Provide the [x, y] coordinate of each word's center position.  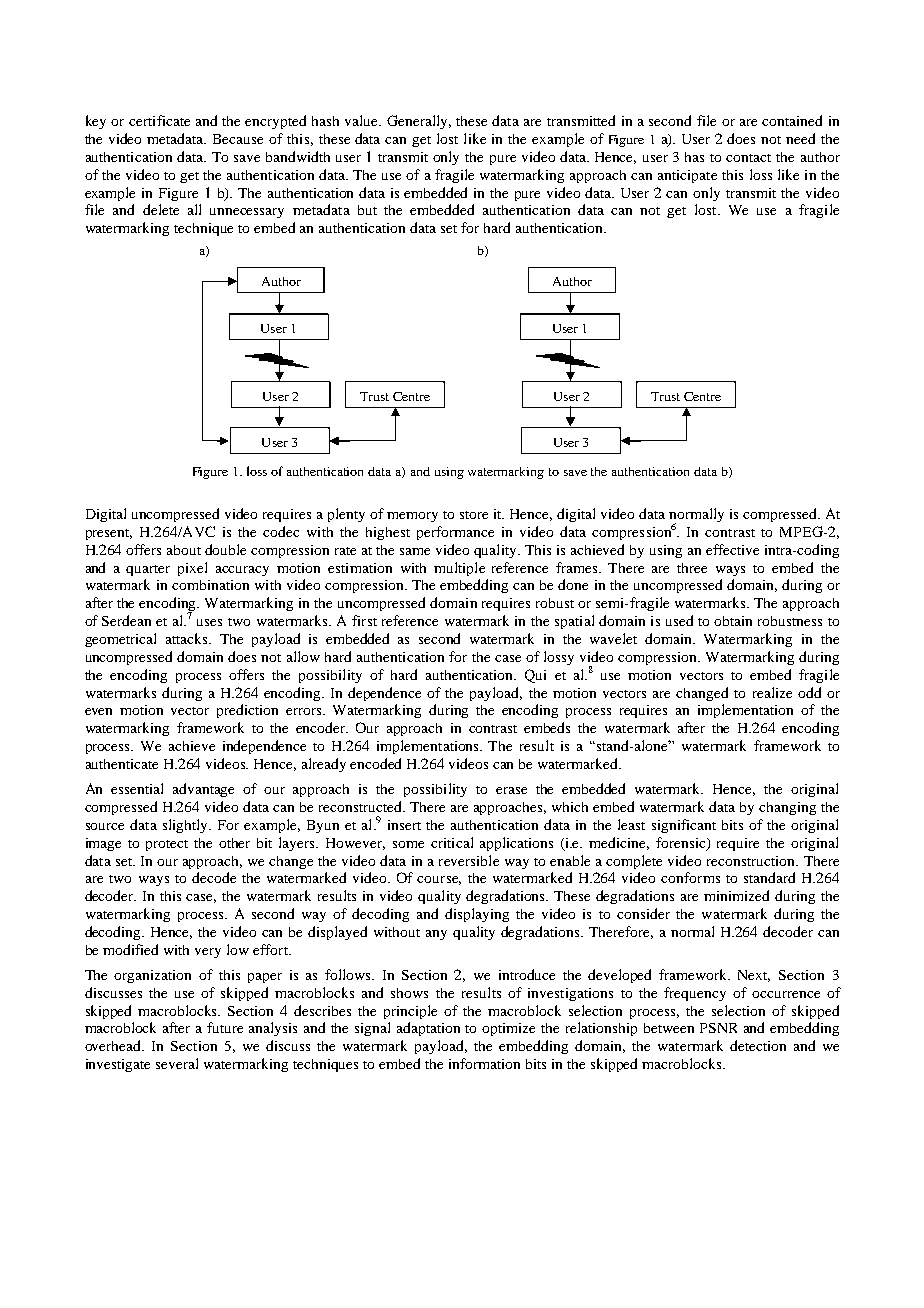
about [184, 550]
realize [772, 692]
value [363, 120]
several [177, 1063]
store [474, 515]
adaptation [428, 1029]
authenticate [122, 764]
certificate [159, 120]
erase [511, 790]
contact [748, 158]
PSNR [718, 1028]
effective [732, 549]
